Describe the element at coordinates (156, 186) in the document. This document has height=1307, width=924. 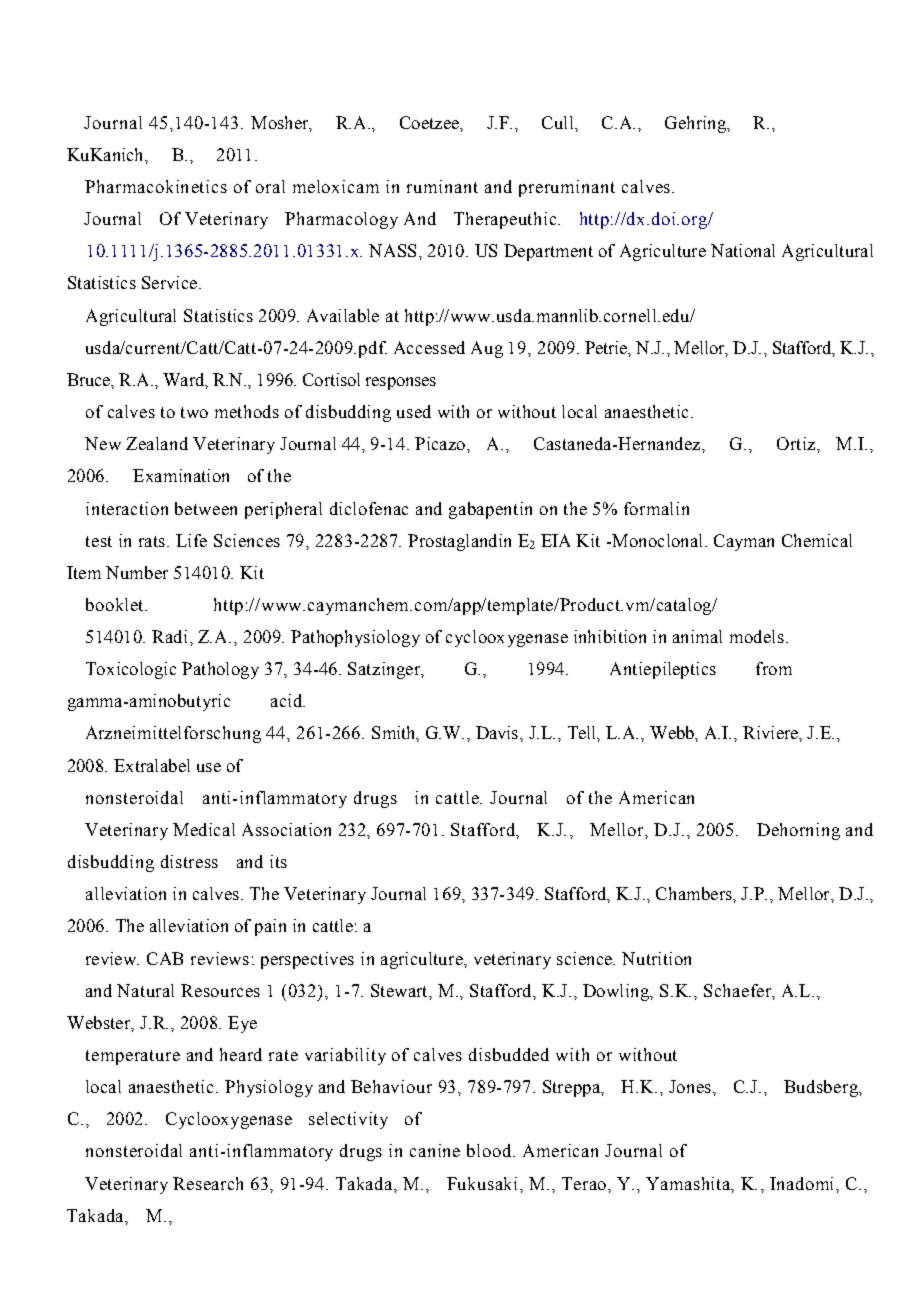
I see `Pharmacokinetics` at that location.
